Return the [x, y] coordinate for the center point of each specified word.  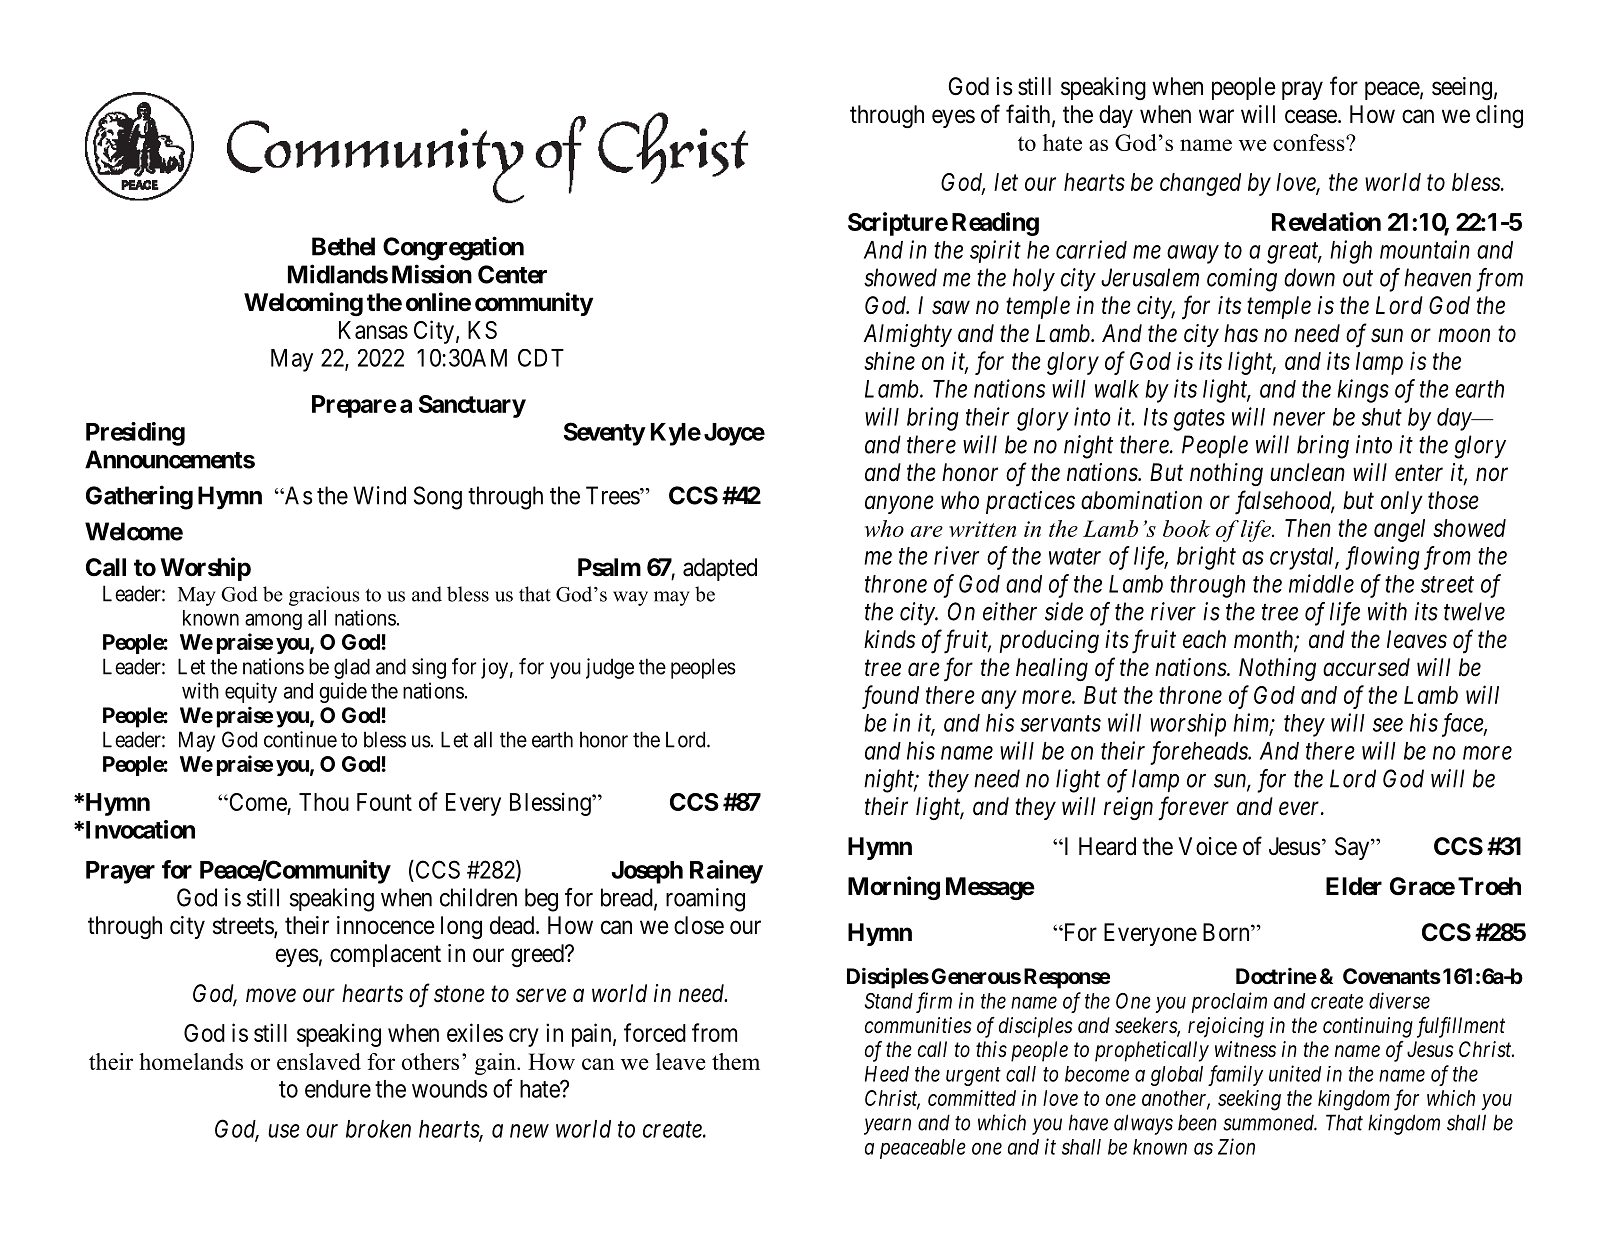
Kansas [373, 330]
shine [889, 360]
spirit [995, 251]
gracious [324, 596]
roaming [705, 900]
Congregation [453, 248]
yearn [887, 1126]
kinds [889, 639]
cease [1311, 116]
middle [1321, 583]
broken [378, 1129]
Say [1353, 848]
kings [1363, 391]
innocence [386, 925]
